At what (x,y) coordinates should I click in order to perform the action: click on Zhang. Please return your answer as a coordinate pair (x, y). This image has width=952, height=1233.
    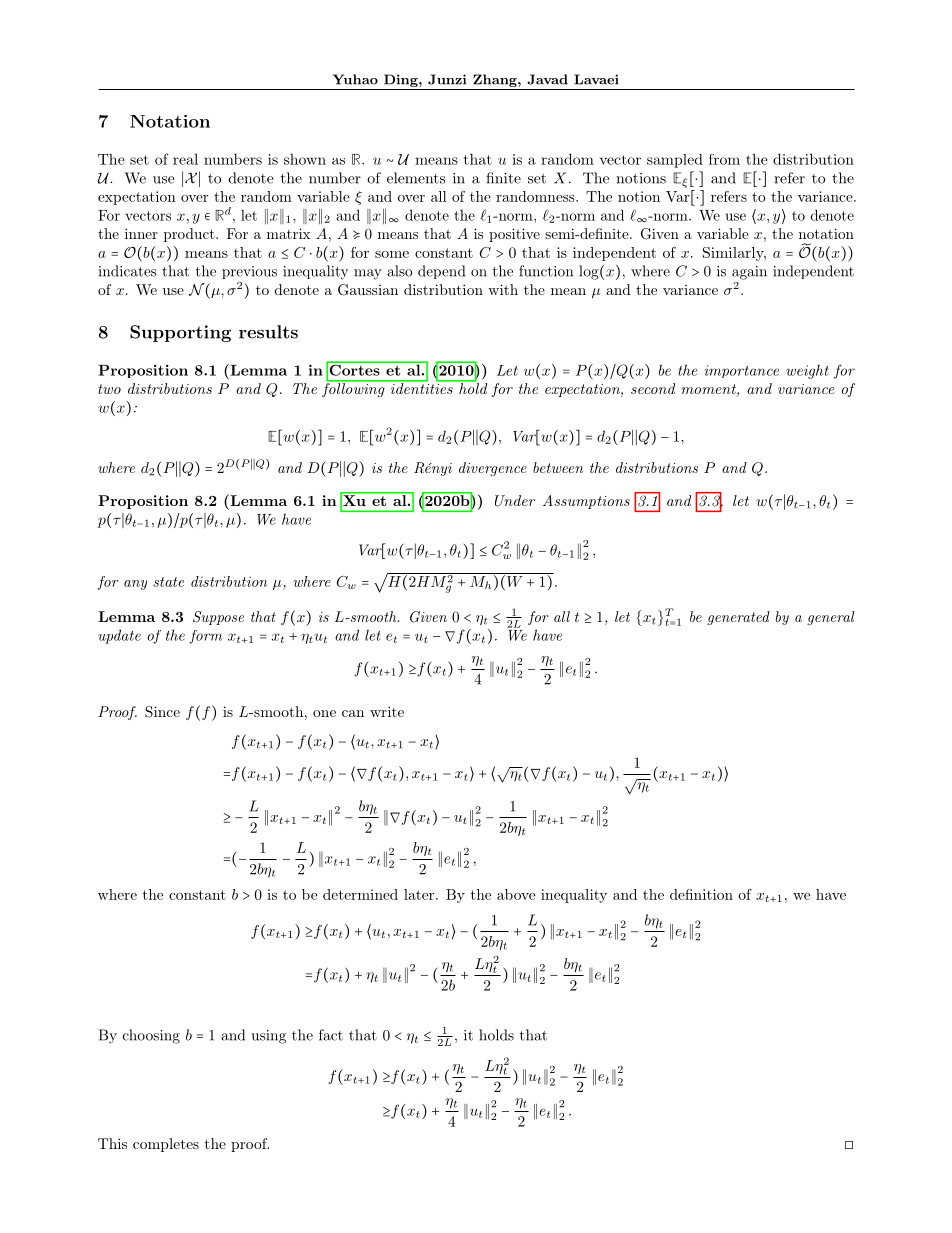
    Looking at the image, I should click on (496, 80).
